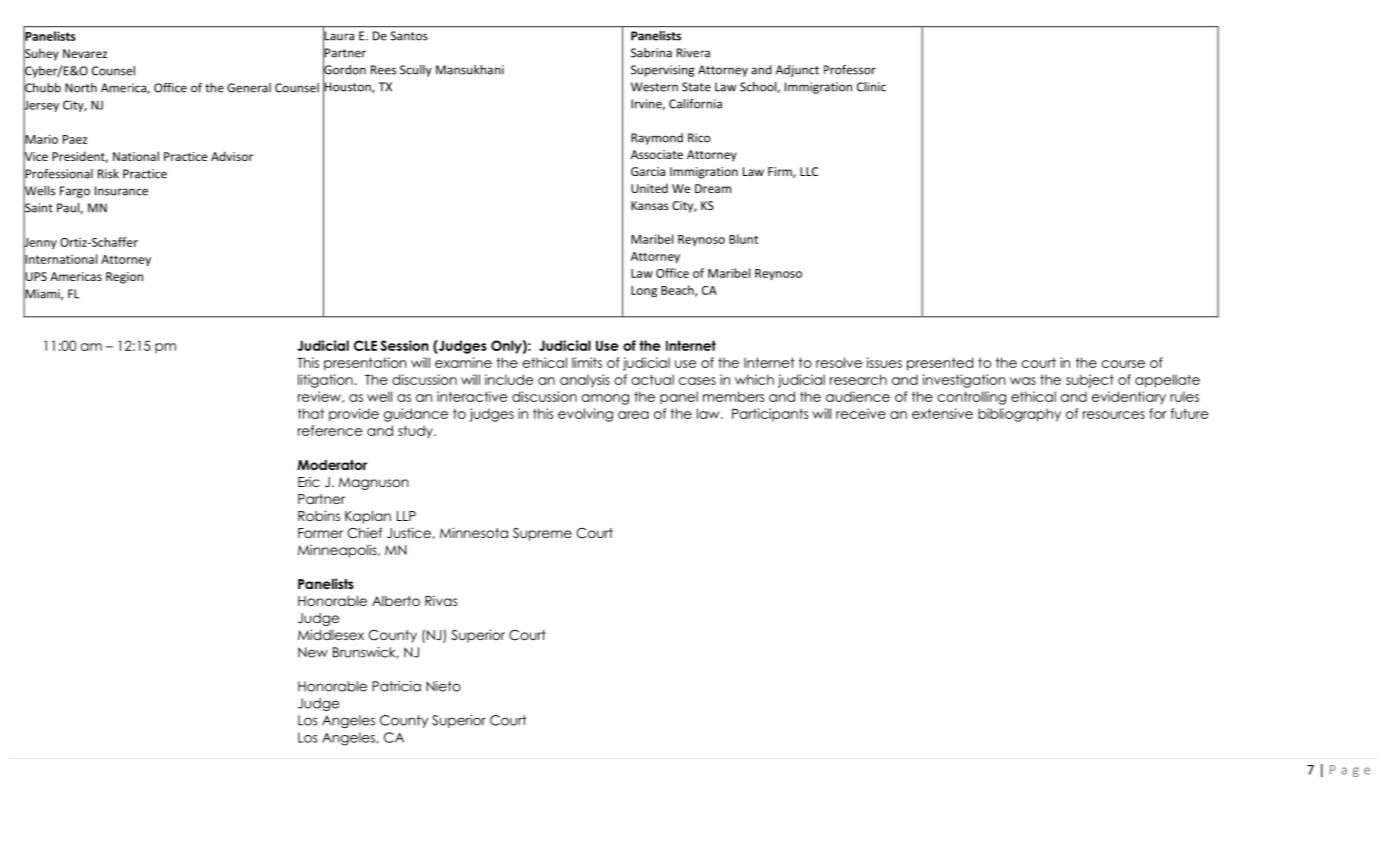 This page has width=1400, height=850. I want to click on Nieto, so click(443, 686).
